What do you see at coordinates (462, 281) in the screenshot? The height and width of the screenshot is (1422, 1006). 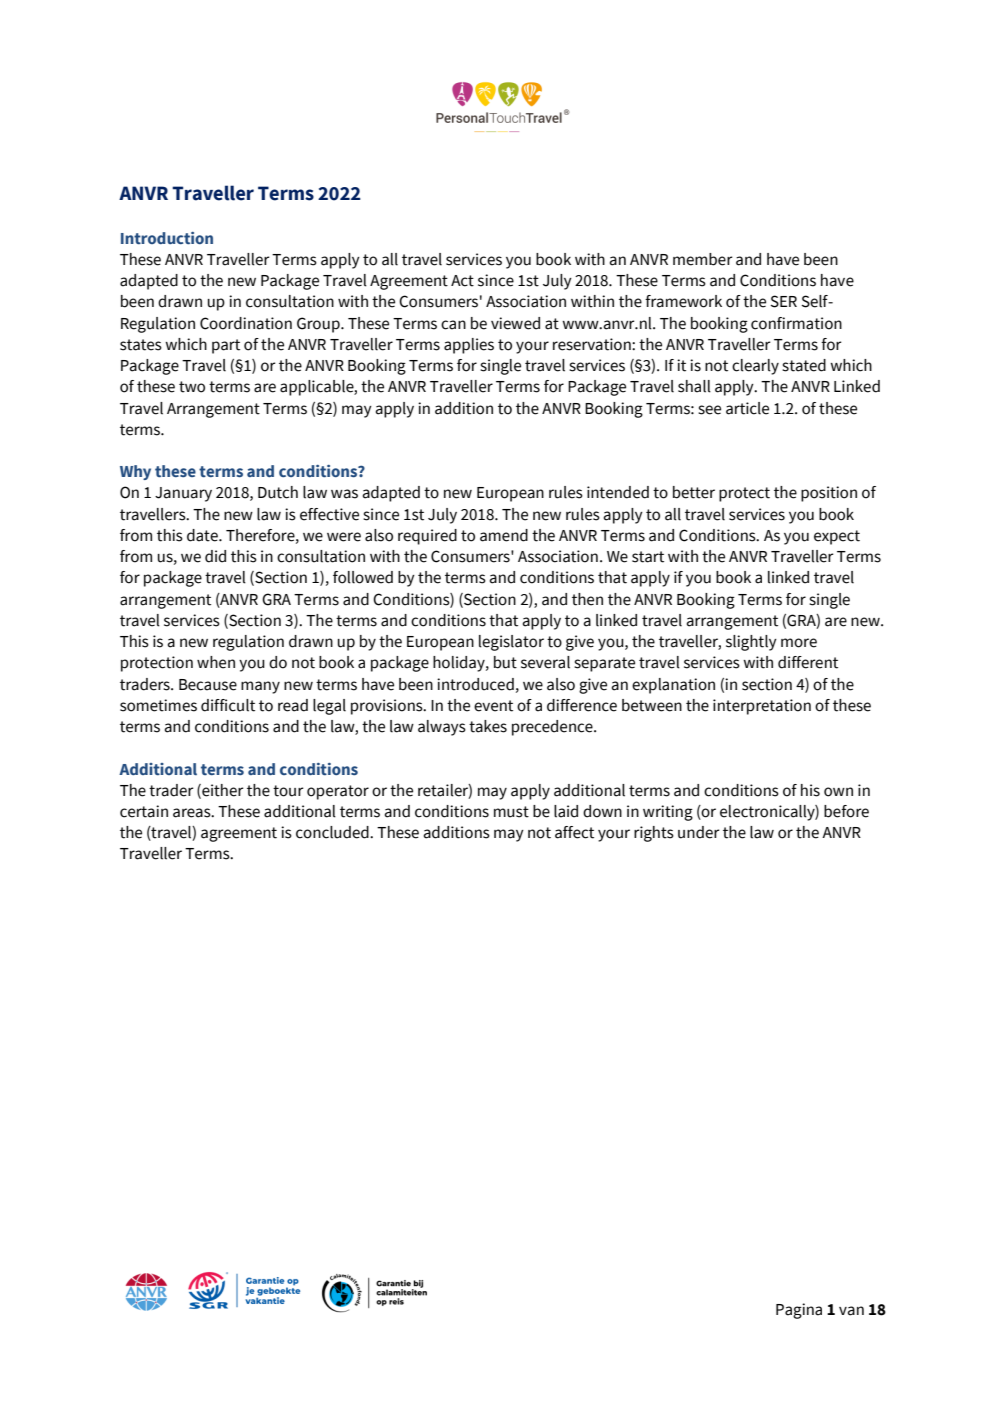 I see `Act` at bounding box center [462, 281].
